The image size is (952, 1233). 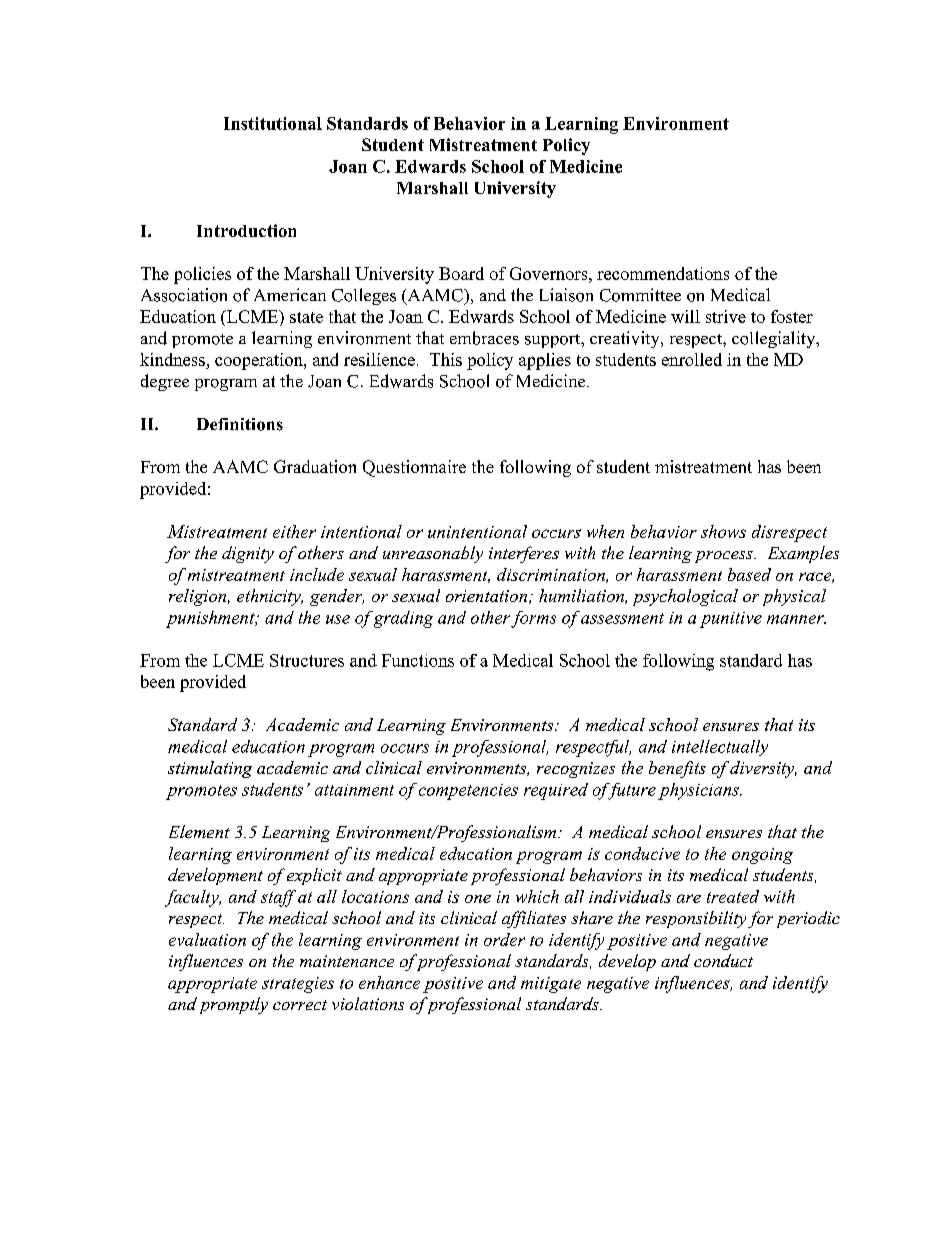 I want to click on cooperation, so click(x=260, y=361).
